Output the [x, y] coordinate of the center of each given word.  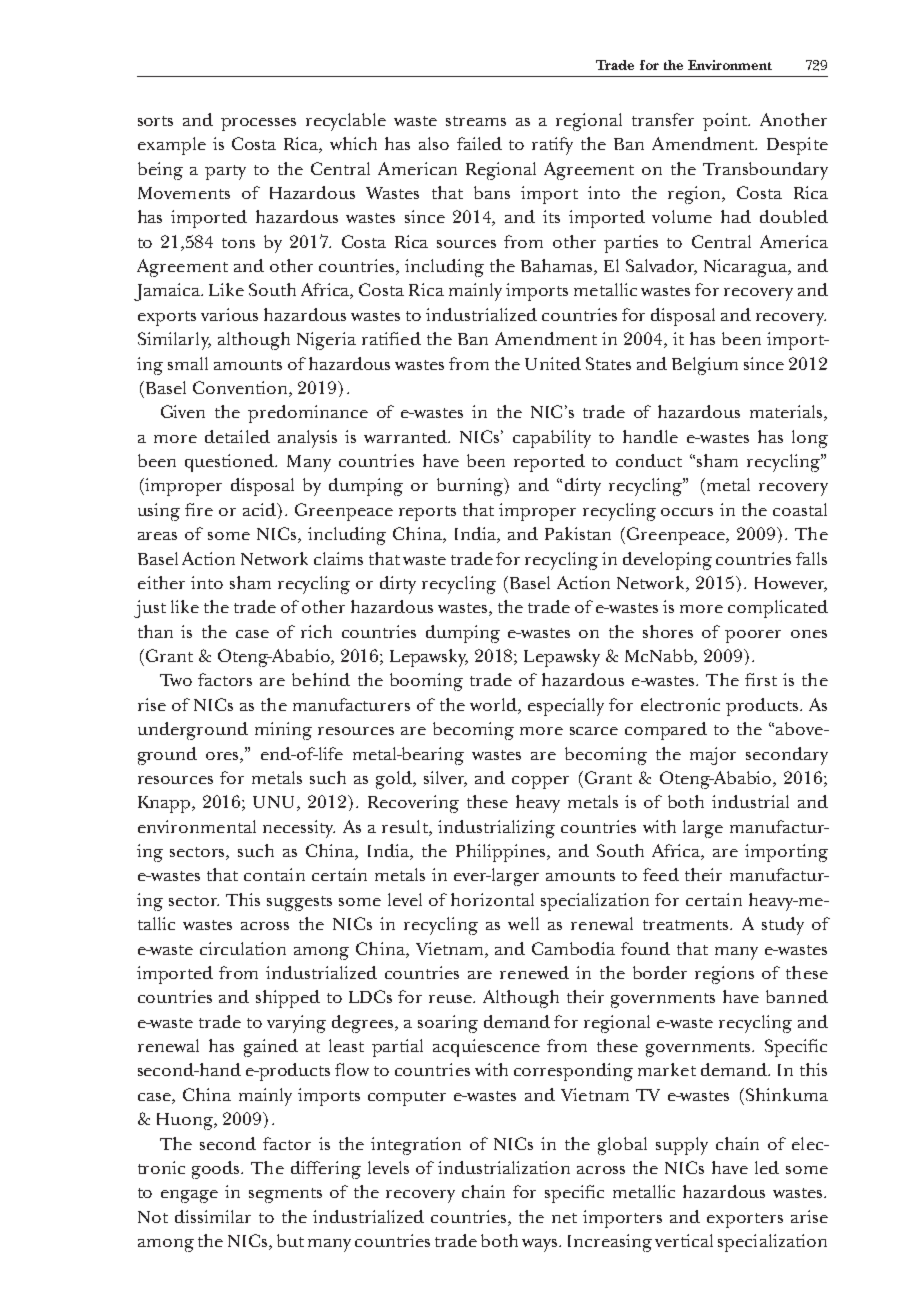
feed [661, 874]
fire [199, 509]
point [726, 122]
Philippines [502, 853]
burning [471, 487]
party [225, 172]
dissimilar [213, 1216]
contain [274, 874]
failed [479, 143]
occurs [687, 512]
